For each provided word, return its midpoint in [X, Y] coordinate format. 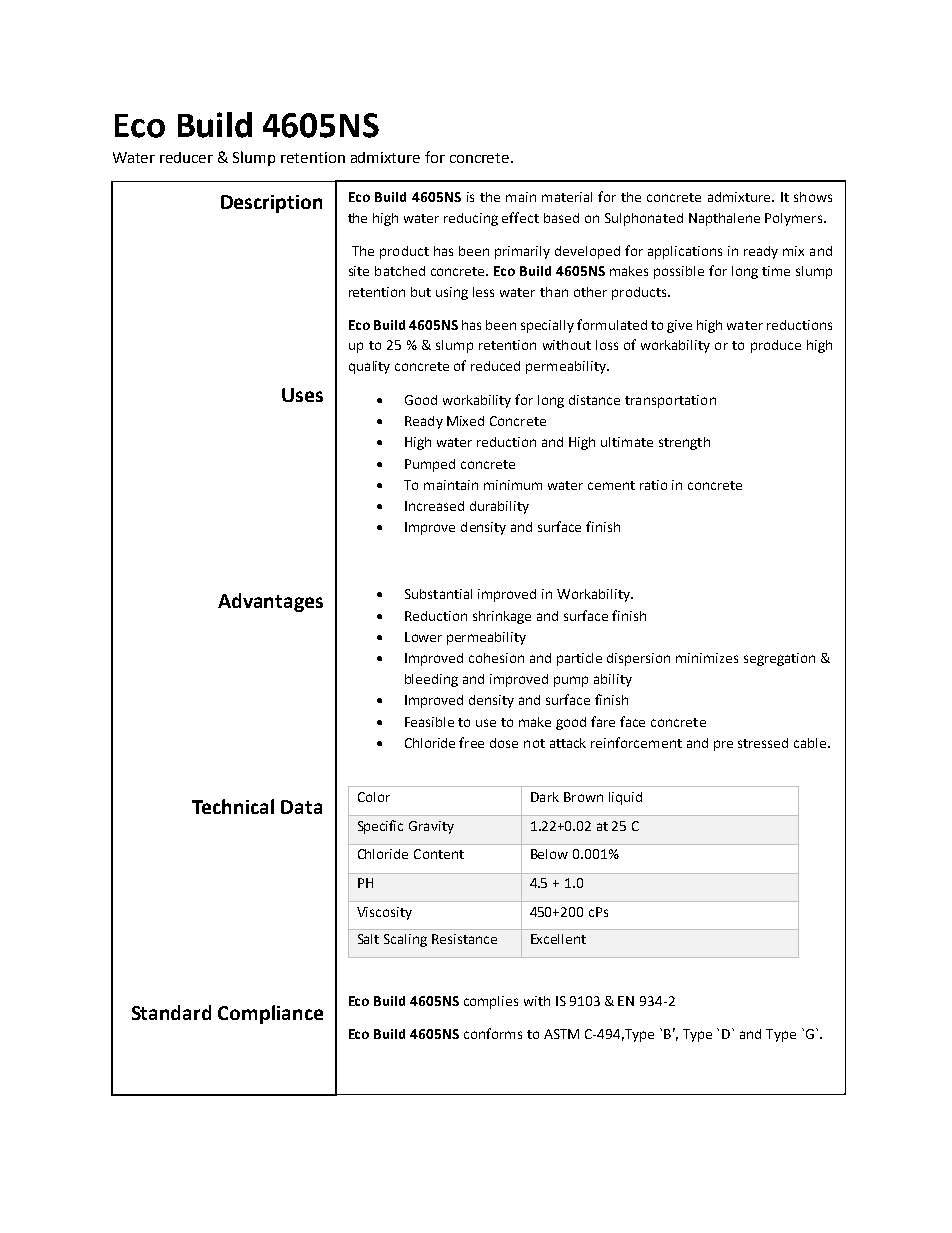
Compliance [270, 1014]
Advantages [270, 602]
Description [271, 204]
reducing [471, 219]
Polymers [795, 219]
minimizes [707, 658]
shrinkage [502, 617]
